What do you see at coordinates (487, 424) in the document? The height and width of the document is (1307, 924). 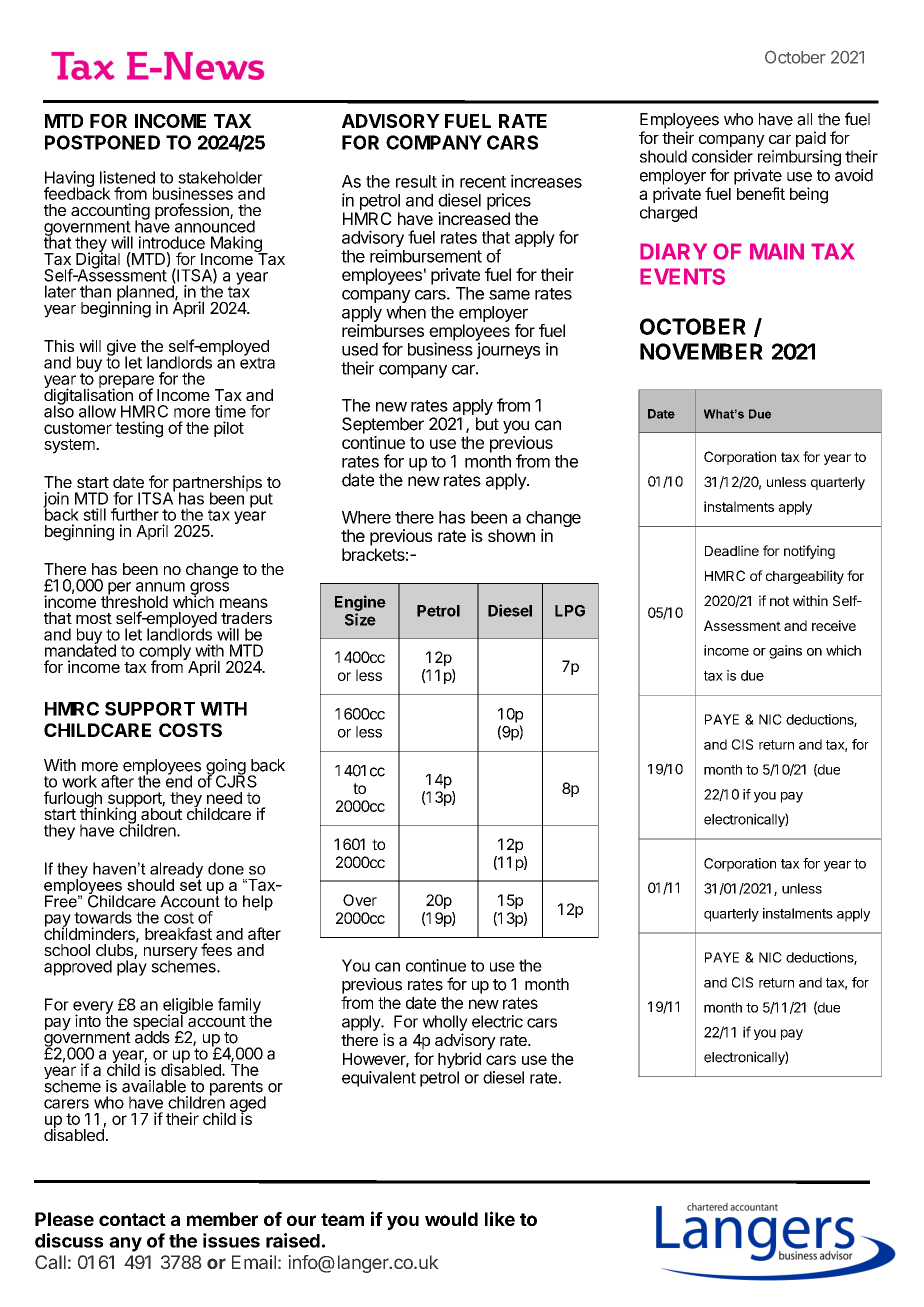 I see `but` at bounding box center [487, 424].
